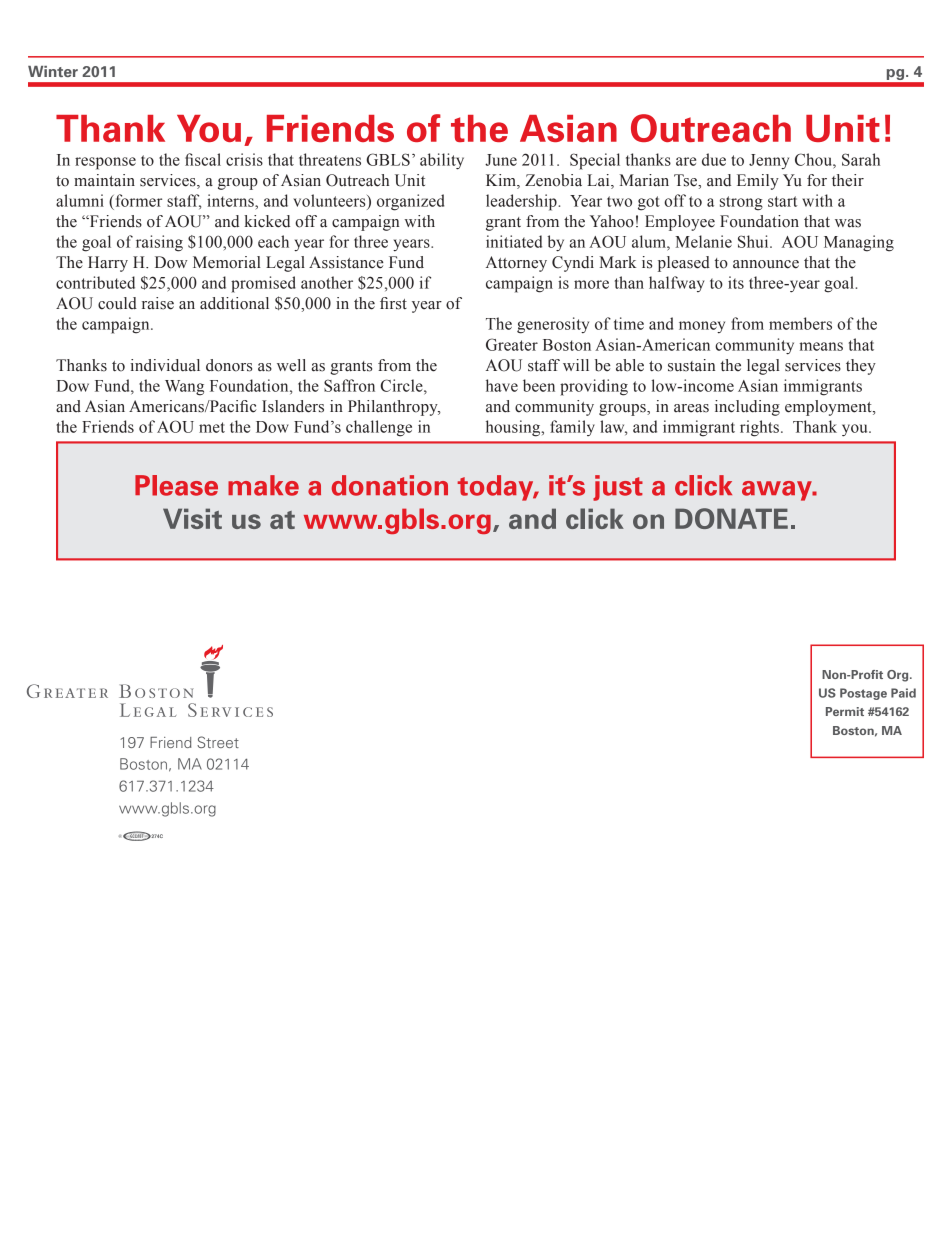  I want to click on Permit, so click(845, 711).
